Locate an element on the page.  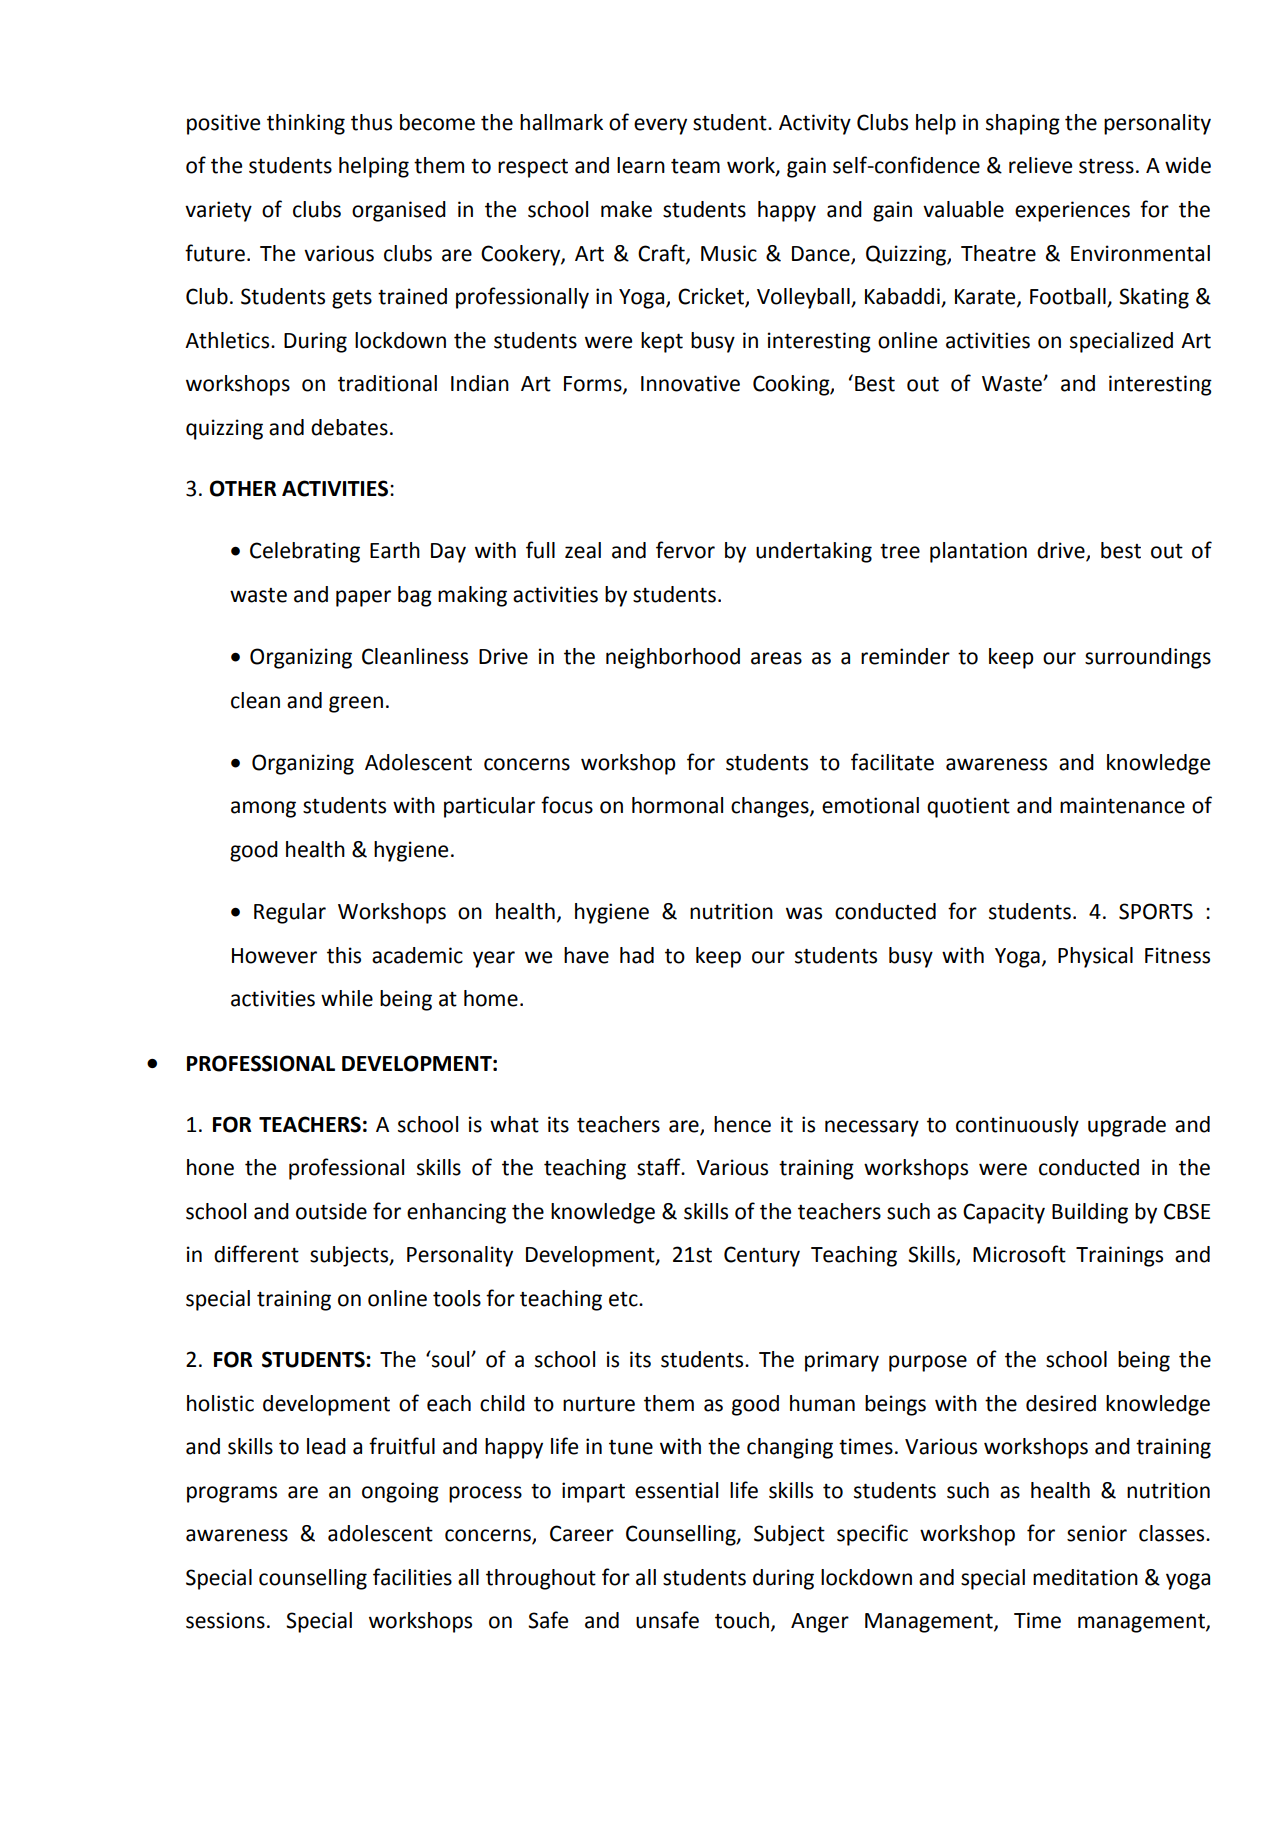
thinking is located at coordinates (306, 124).
